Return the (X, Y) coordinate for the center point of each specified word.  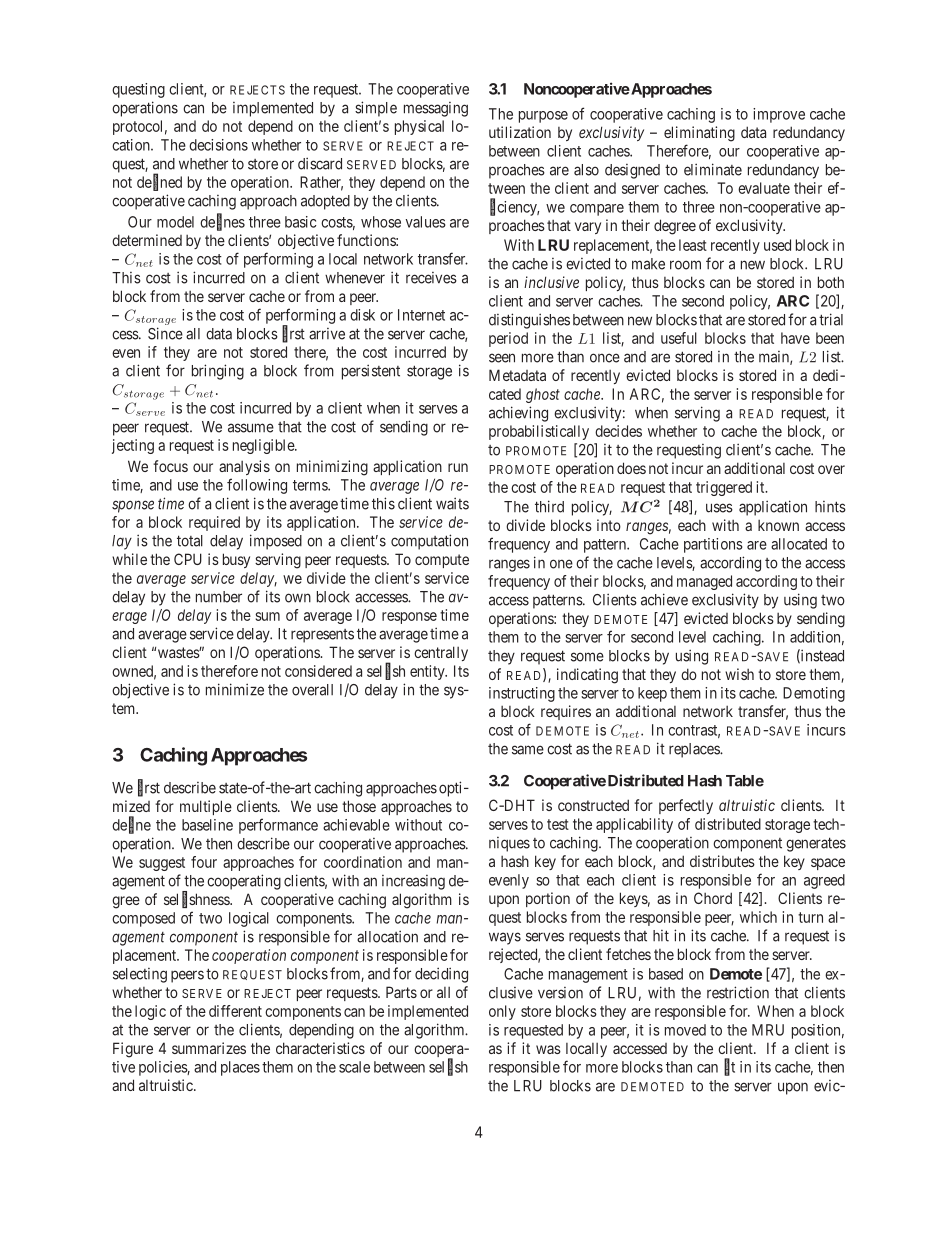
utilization (520, 132)
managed (704, 582)
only (502, 1012)
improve (779, 115)
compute (442, 561)
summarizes (209, 1048)
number (219, 597)
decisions (218, 145)
